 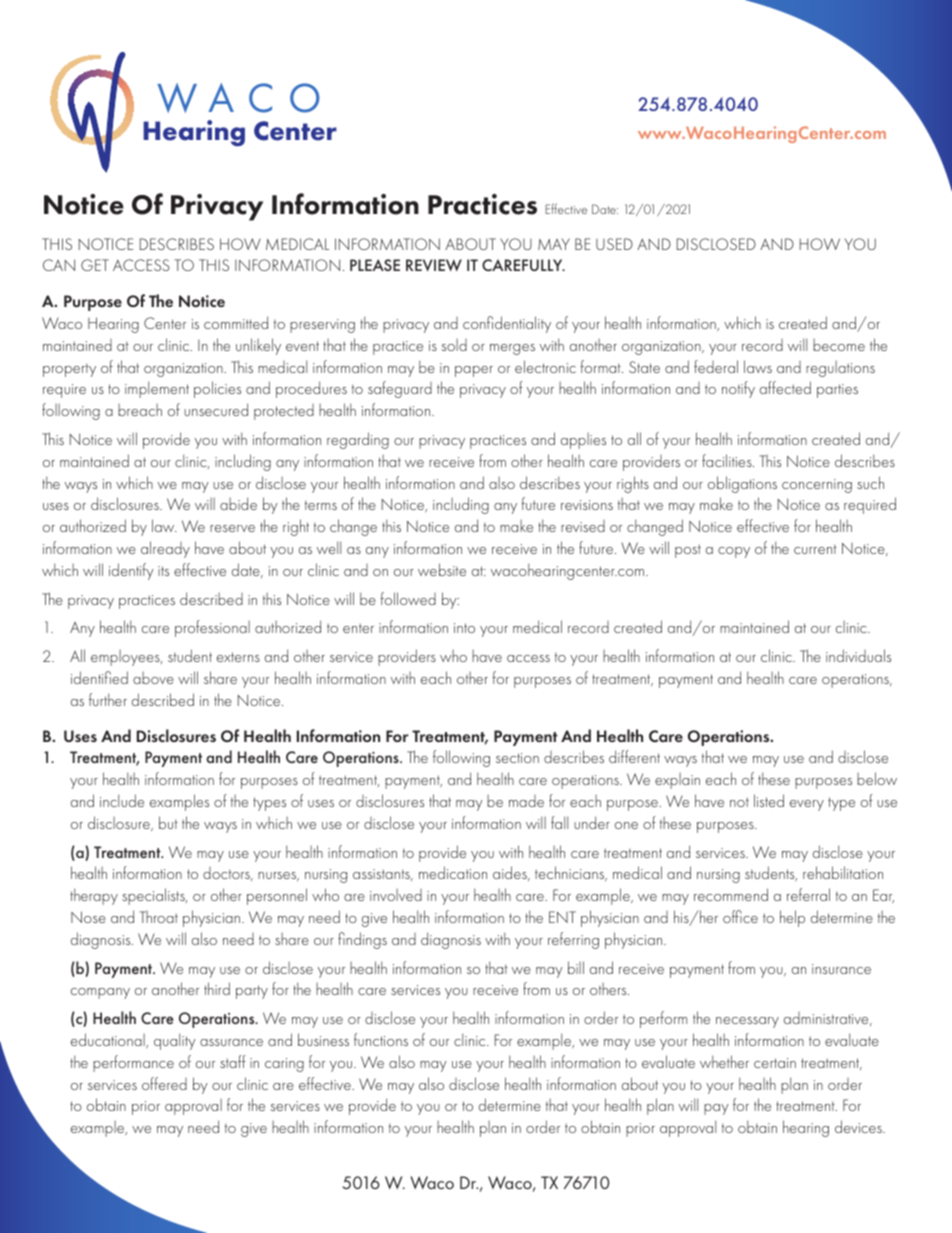 What do you see at coordinates (164, 1083) in the screenshot?
I see `offered` at bounding box center [164, 1083].
